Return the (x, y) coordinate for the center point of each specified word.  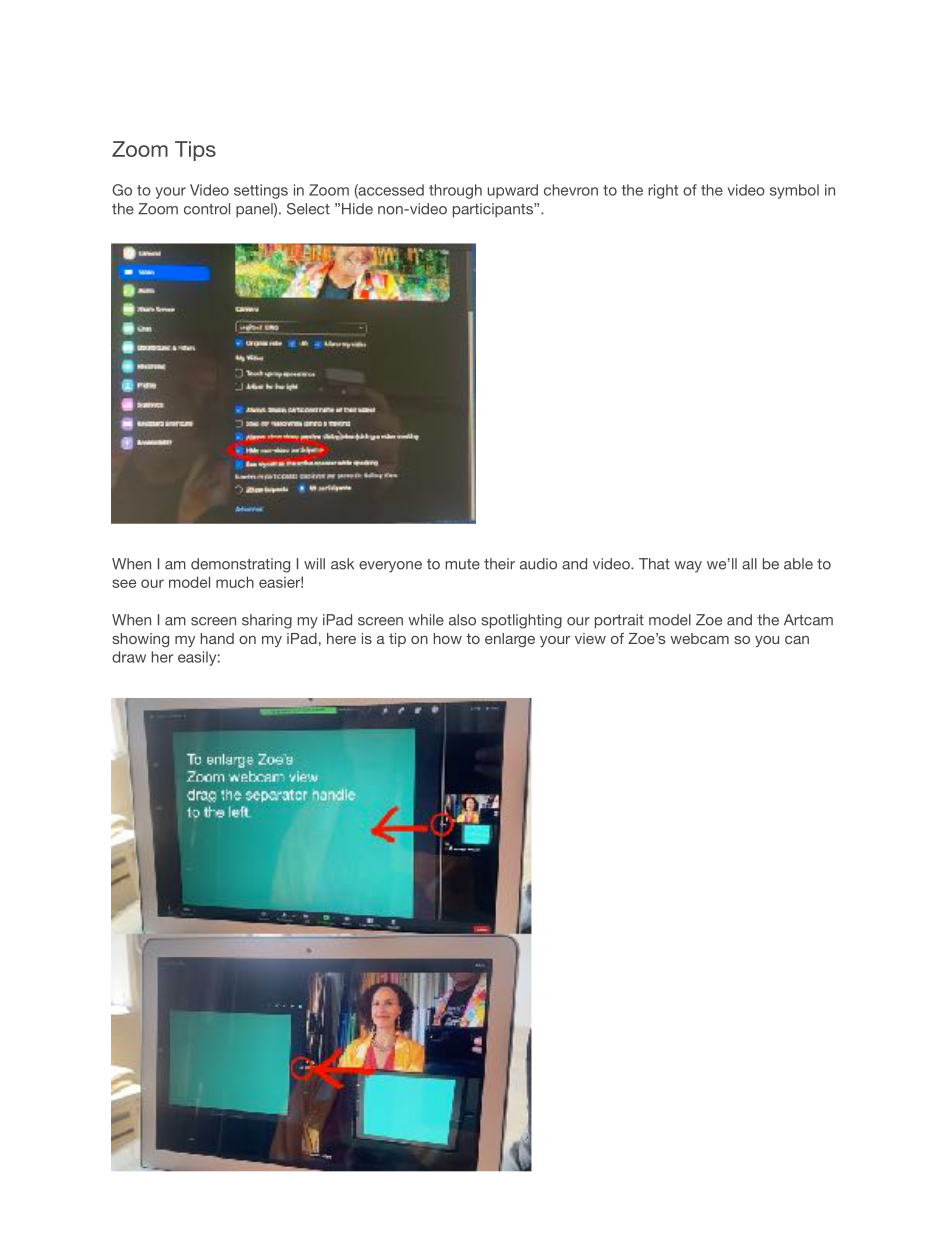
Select (308, 209)
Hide (357, 209)
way (688, 567)
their (499, 564)
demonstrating (240, 565)
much (235, 582)
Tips (195, 151)
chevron (571, 190)
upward (513, 191)
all (749, 564)
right (663, 191)
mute (463, 564)
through (455, 191)
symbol (794, 191)
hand (217, 638)
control (207, 209)
